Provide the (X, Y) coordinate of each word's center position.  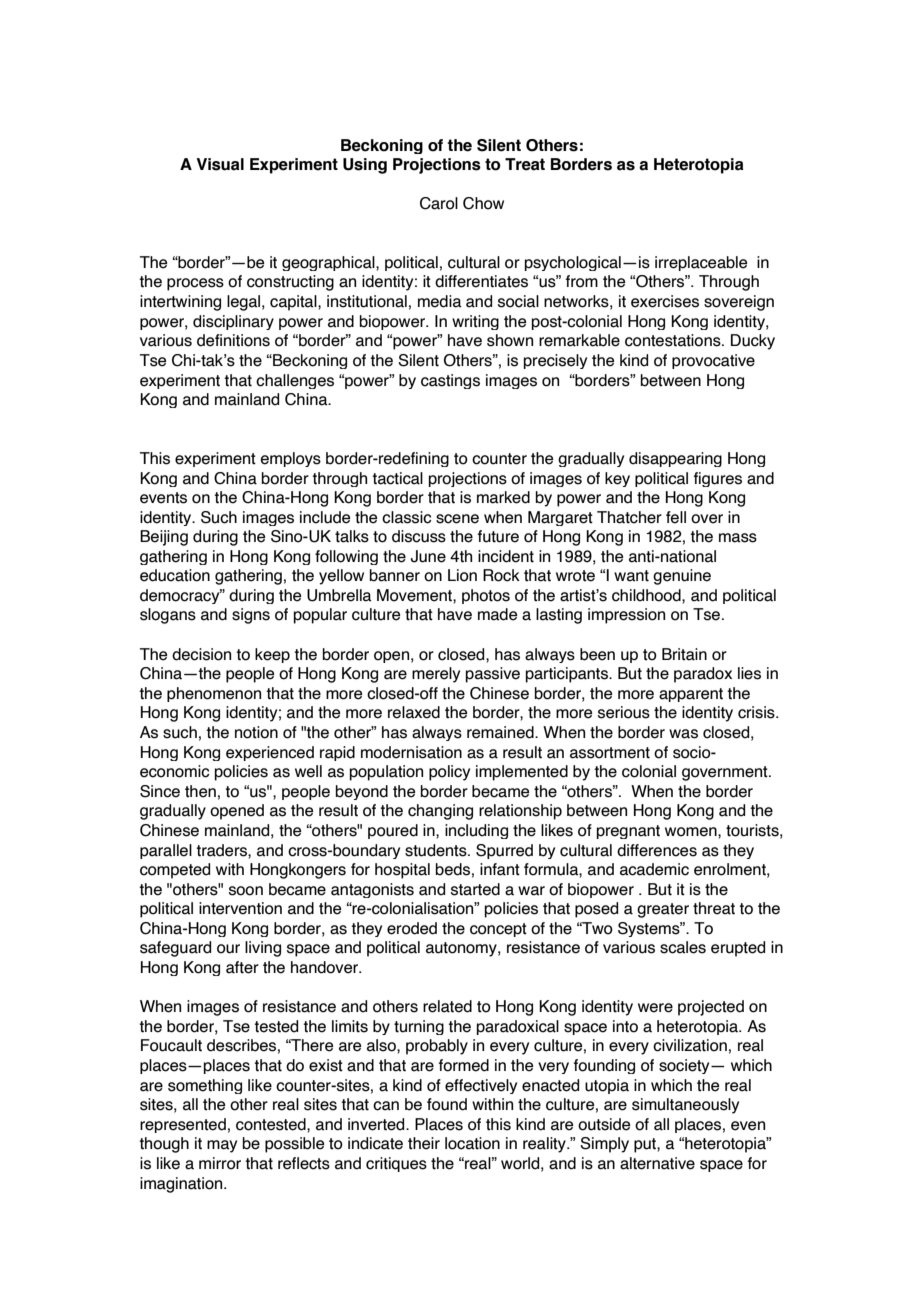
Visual (220, 164)
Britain (684, 654)
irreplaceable (701, 263)
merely (436, 675)
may (222, 1146)
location (472, 1143)
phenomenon (214, 694)
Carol (439, 203)
